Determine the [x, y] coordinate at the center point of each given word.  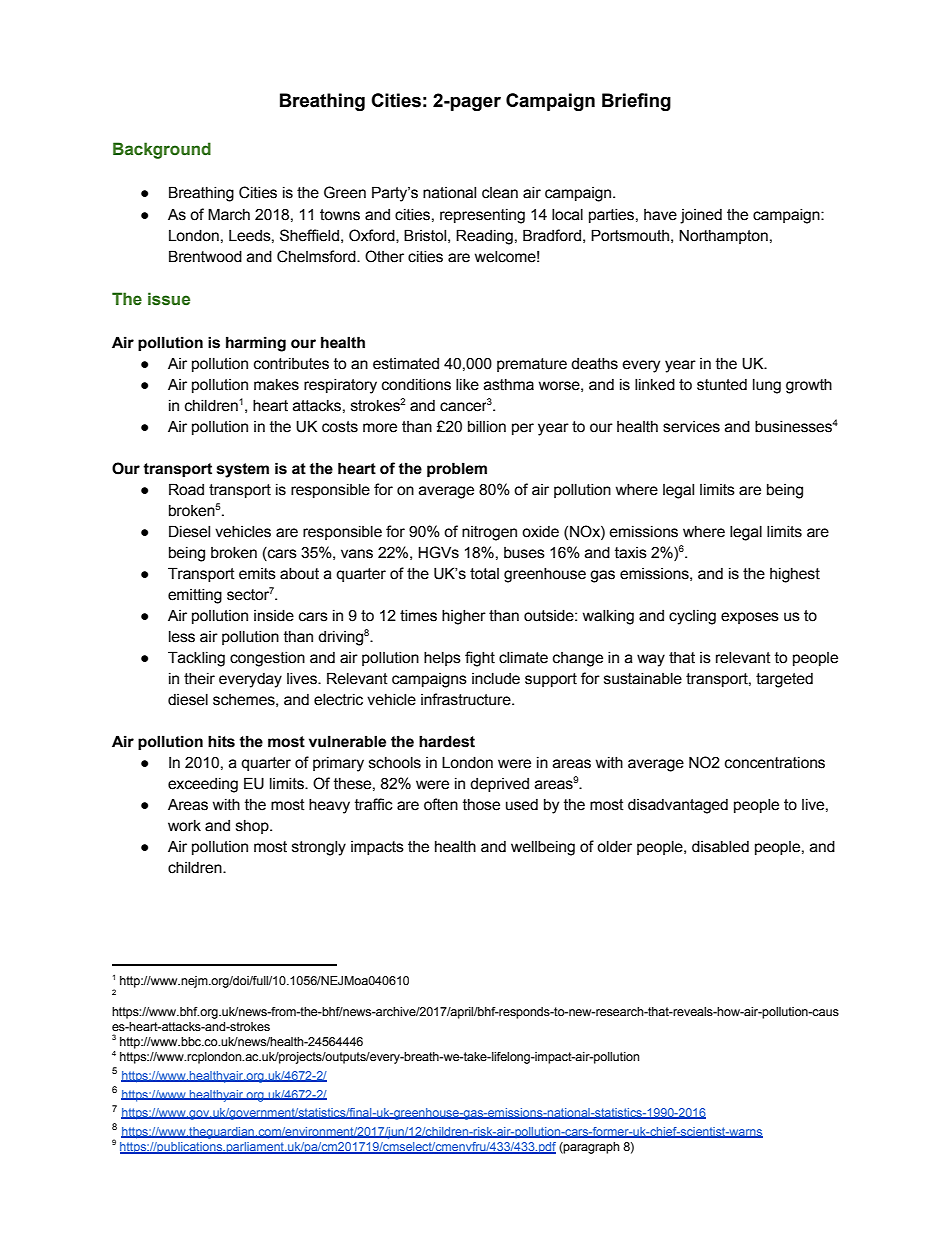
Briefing [636, 102]
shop [253, 827]
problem [457, 469]
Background [162, 150]
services [691, 427]
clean [500, 193]
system [243, 470]
